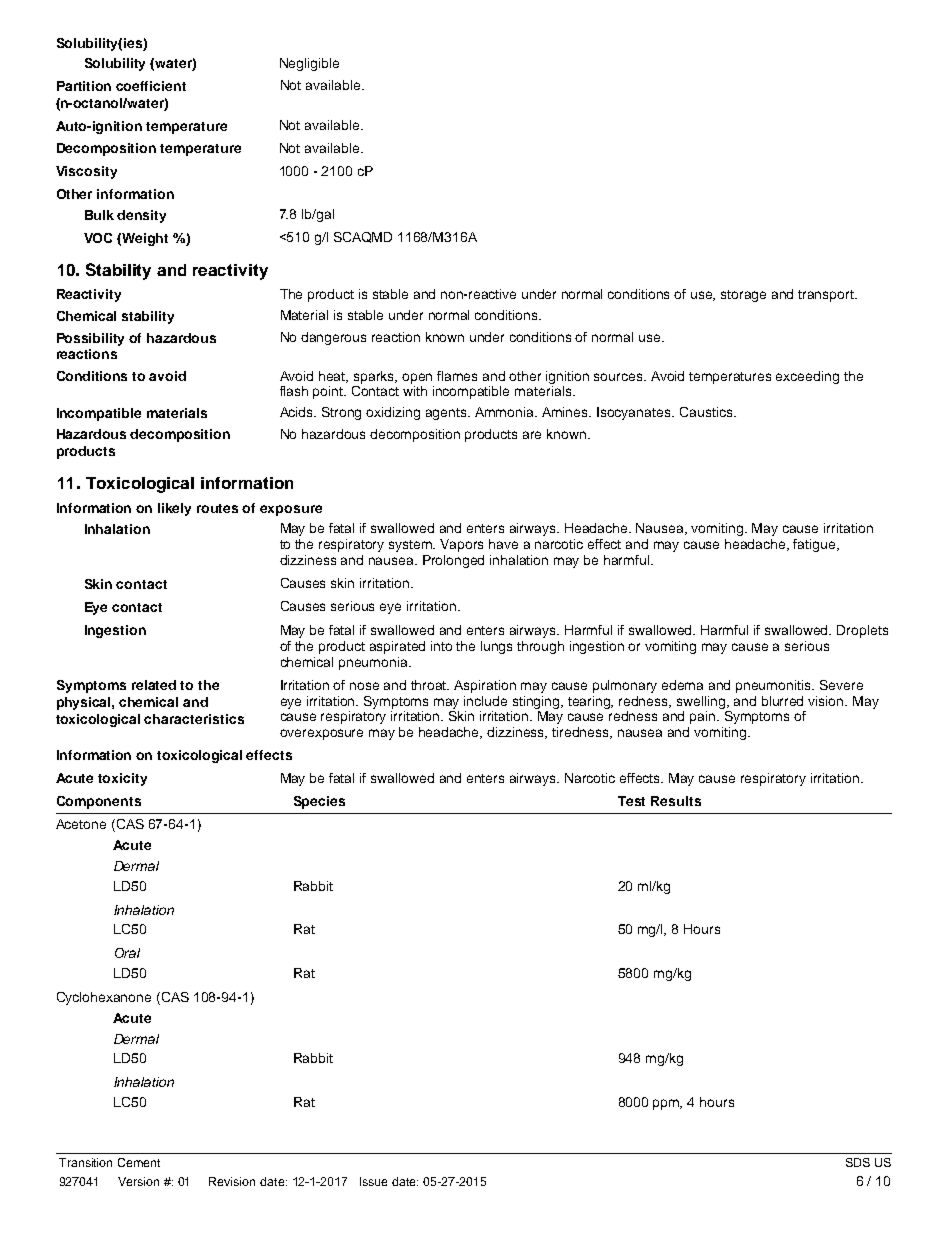 The height and width of the image is (1233, 952). What do you see at coordinates (319, 802) in the image?
I see `Species` at bounding box center [319, 802].
